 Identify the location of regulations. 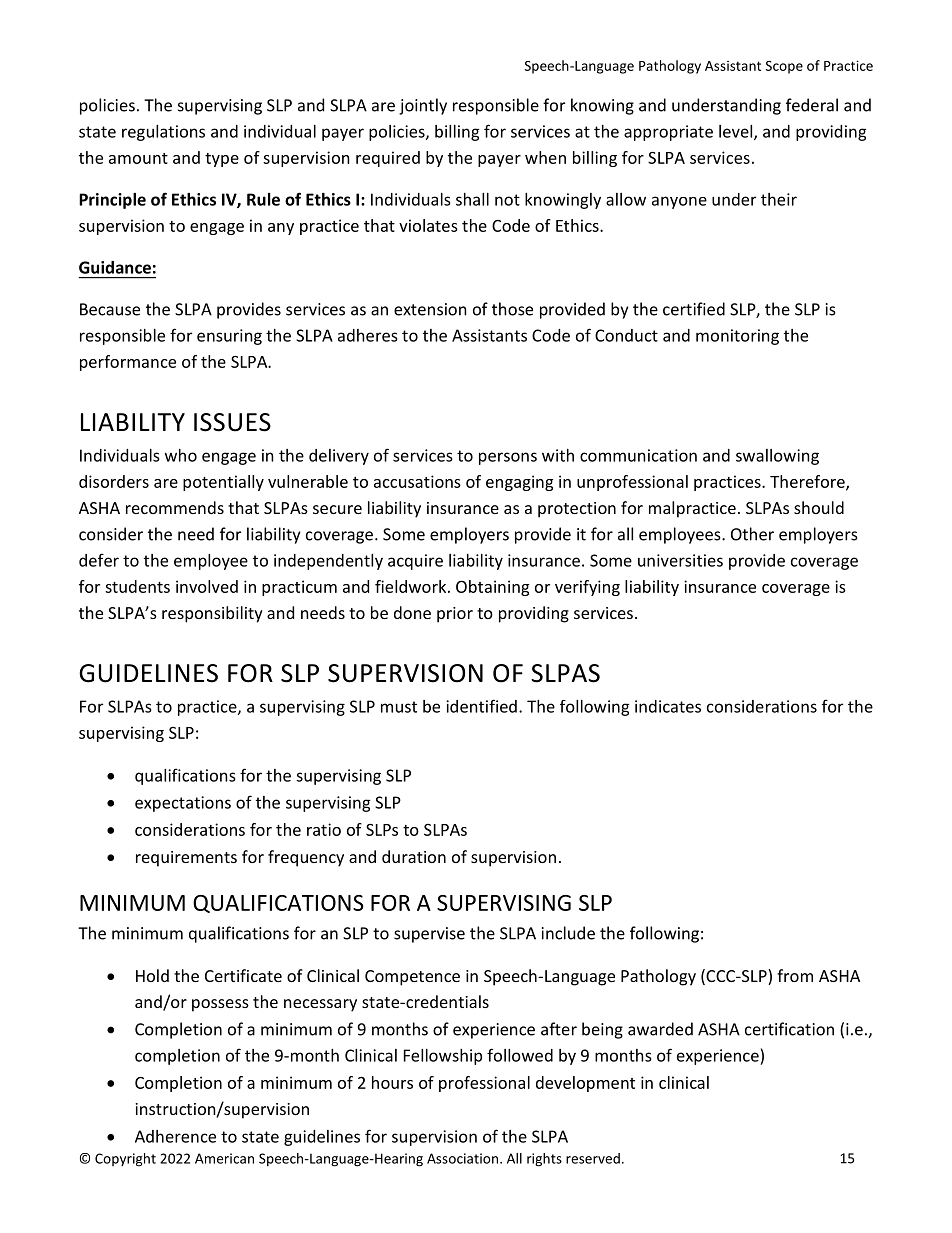
(163, 133).
